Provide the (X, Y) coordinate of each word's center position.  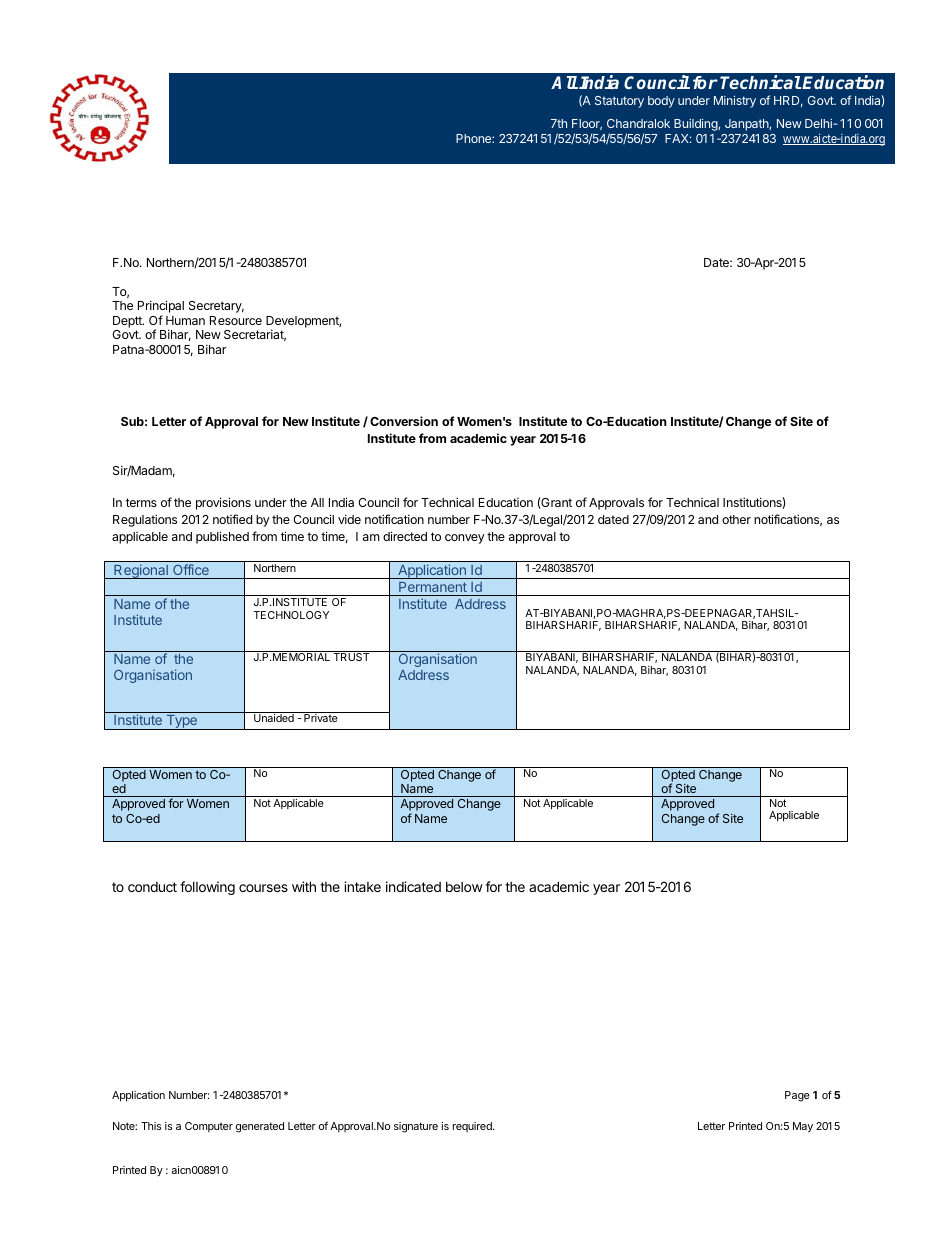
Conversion (404, 421)
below (464, 887)
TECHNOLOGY (291, 615)
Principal (161, 308)
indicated (413, 886)
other (736, 519)
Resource (236, 320)
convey (465, 539)
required (473, 1127)
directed (405, 536)
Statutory (619, 102)
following (207, 888)
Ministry (735, 101)
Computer (209, 1127)
